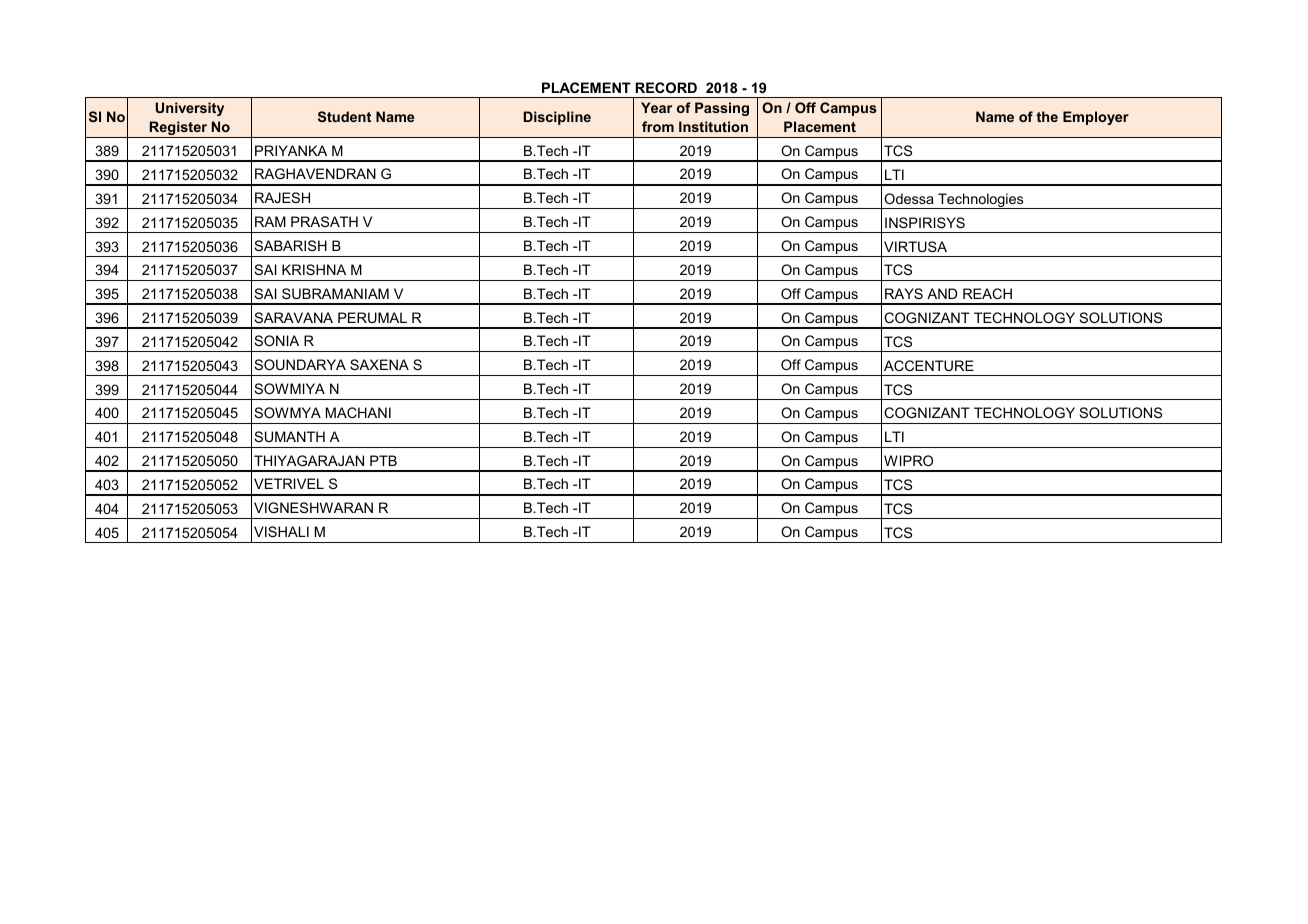 Image resolution: width=1308 pixels, height=924 pixels. I want to click on Employer, so click(1096, 118).
